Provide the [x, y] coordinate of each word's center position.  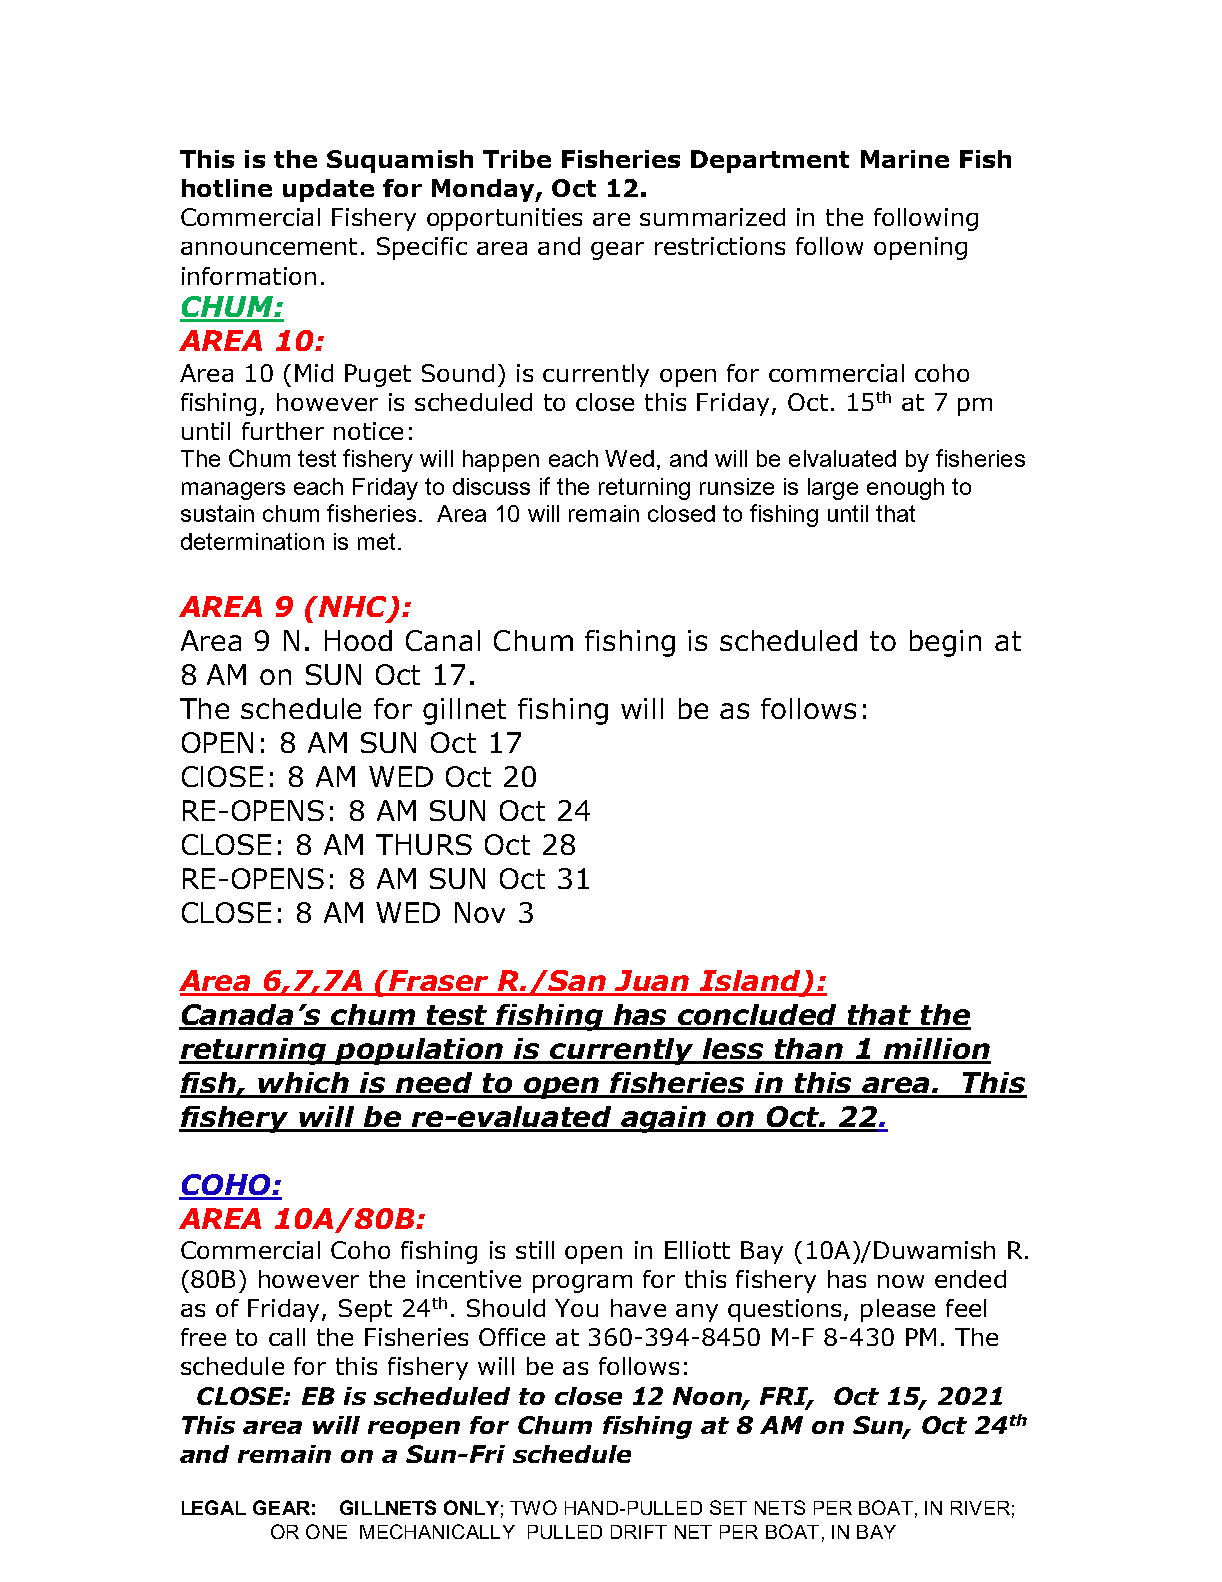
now [901, 1281]
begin [945, 643]
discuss [491, 486]
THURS [424, 844]
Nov [480, 912]
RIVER [980, 1508]
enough [905, 489]
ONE [326, 1531]
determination [252, 541]
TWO [533, 1507]
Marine [905, 159]
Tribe [517, 159]
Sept [365, 1310]
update [328, 190]
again [664, 1119]
